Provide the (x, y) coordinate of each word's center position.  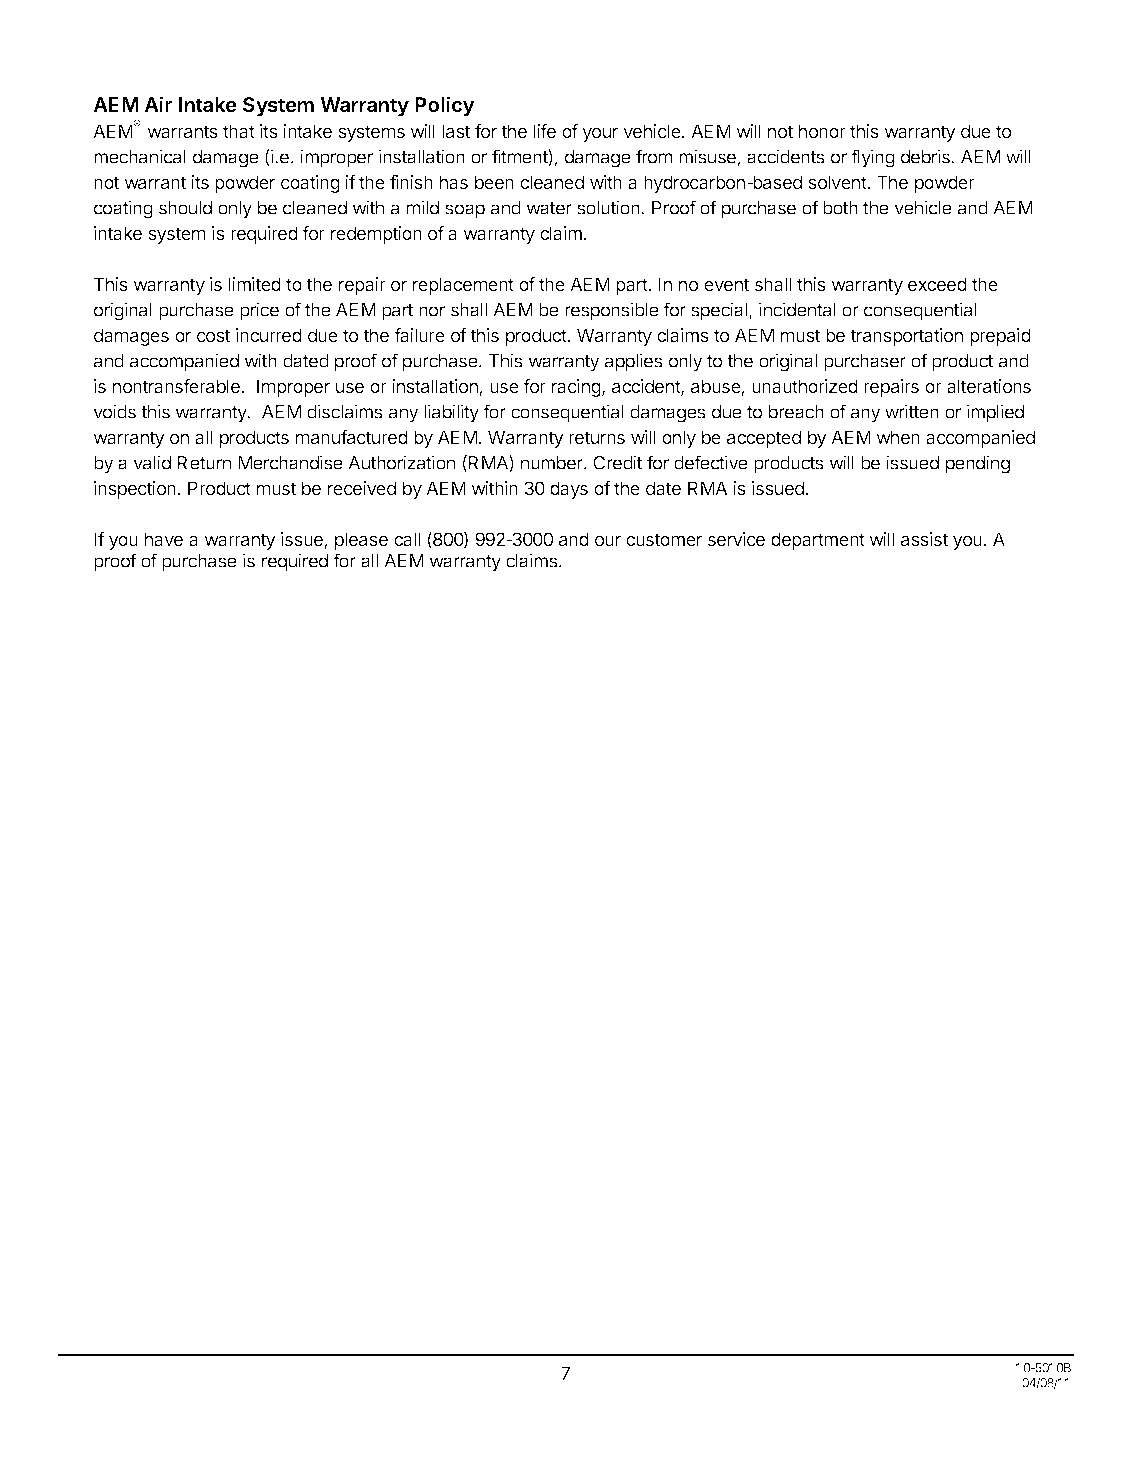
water (549, 208)
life (545, 131)
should (185, 208)
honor (822, 131)
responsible (612, 311)
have (164, 539)
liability (451, 413)
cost (213, 335)
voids (114, 411)
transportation (906, 337)
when (898, 437)
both (840, 208)
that (239, 131)
